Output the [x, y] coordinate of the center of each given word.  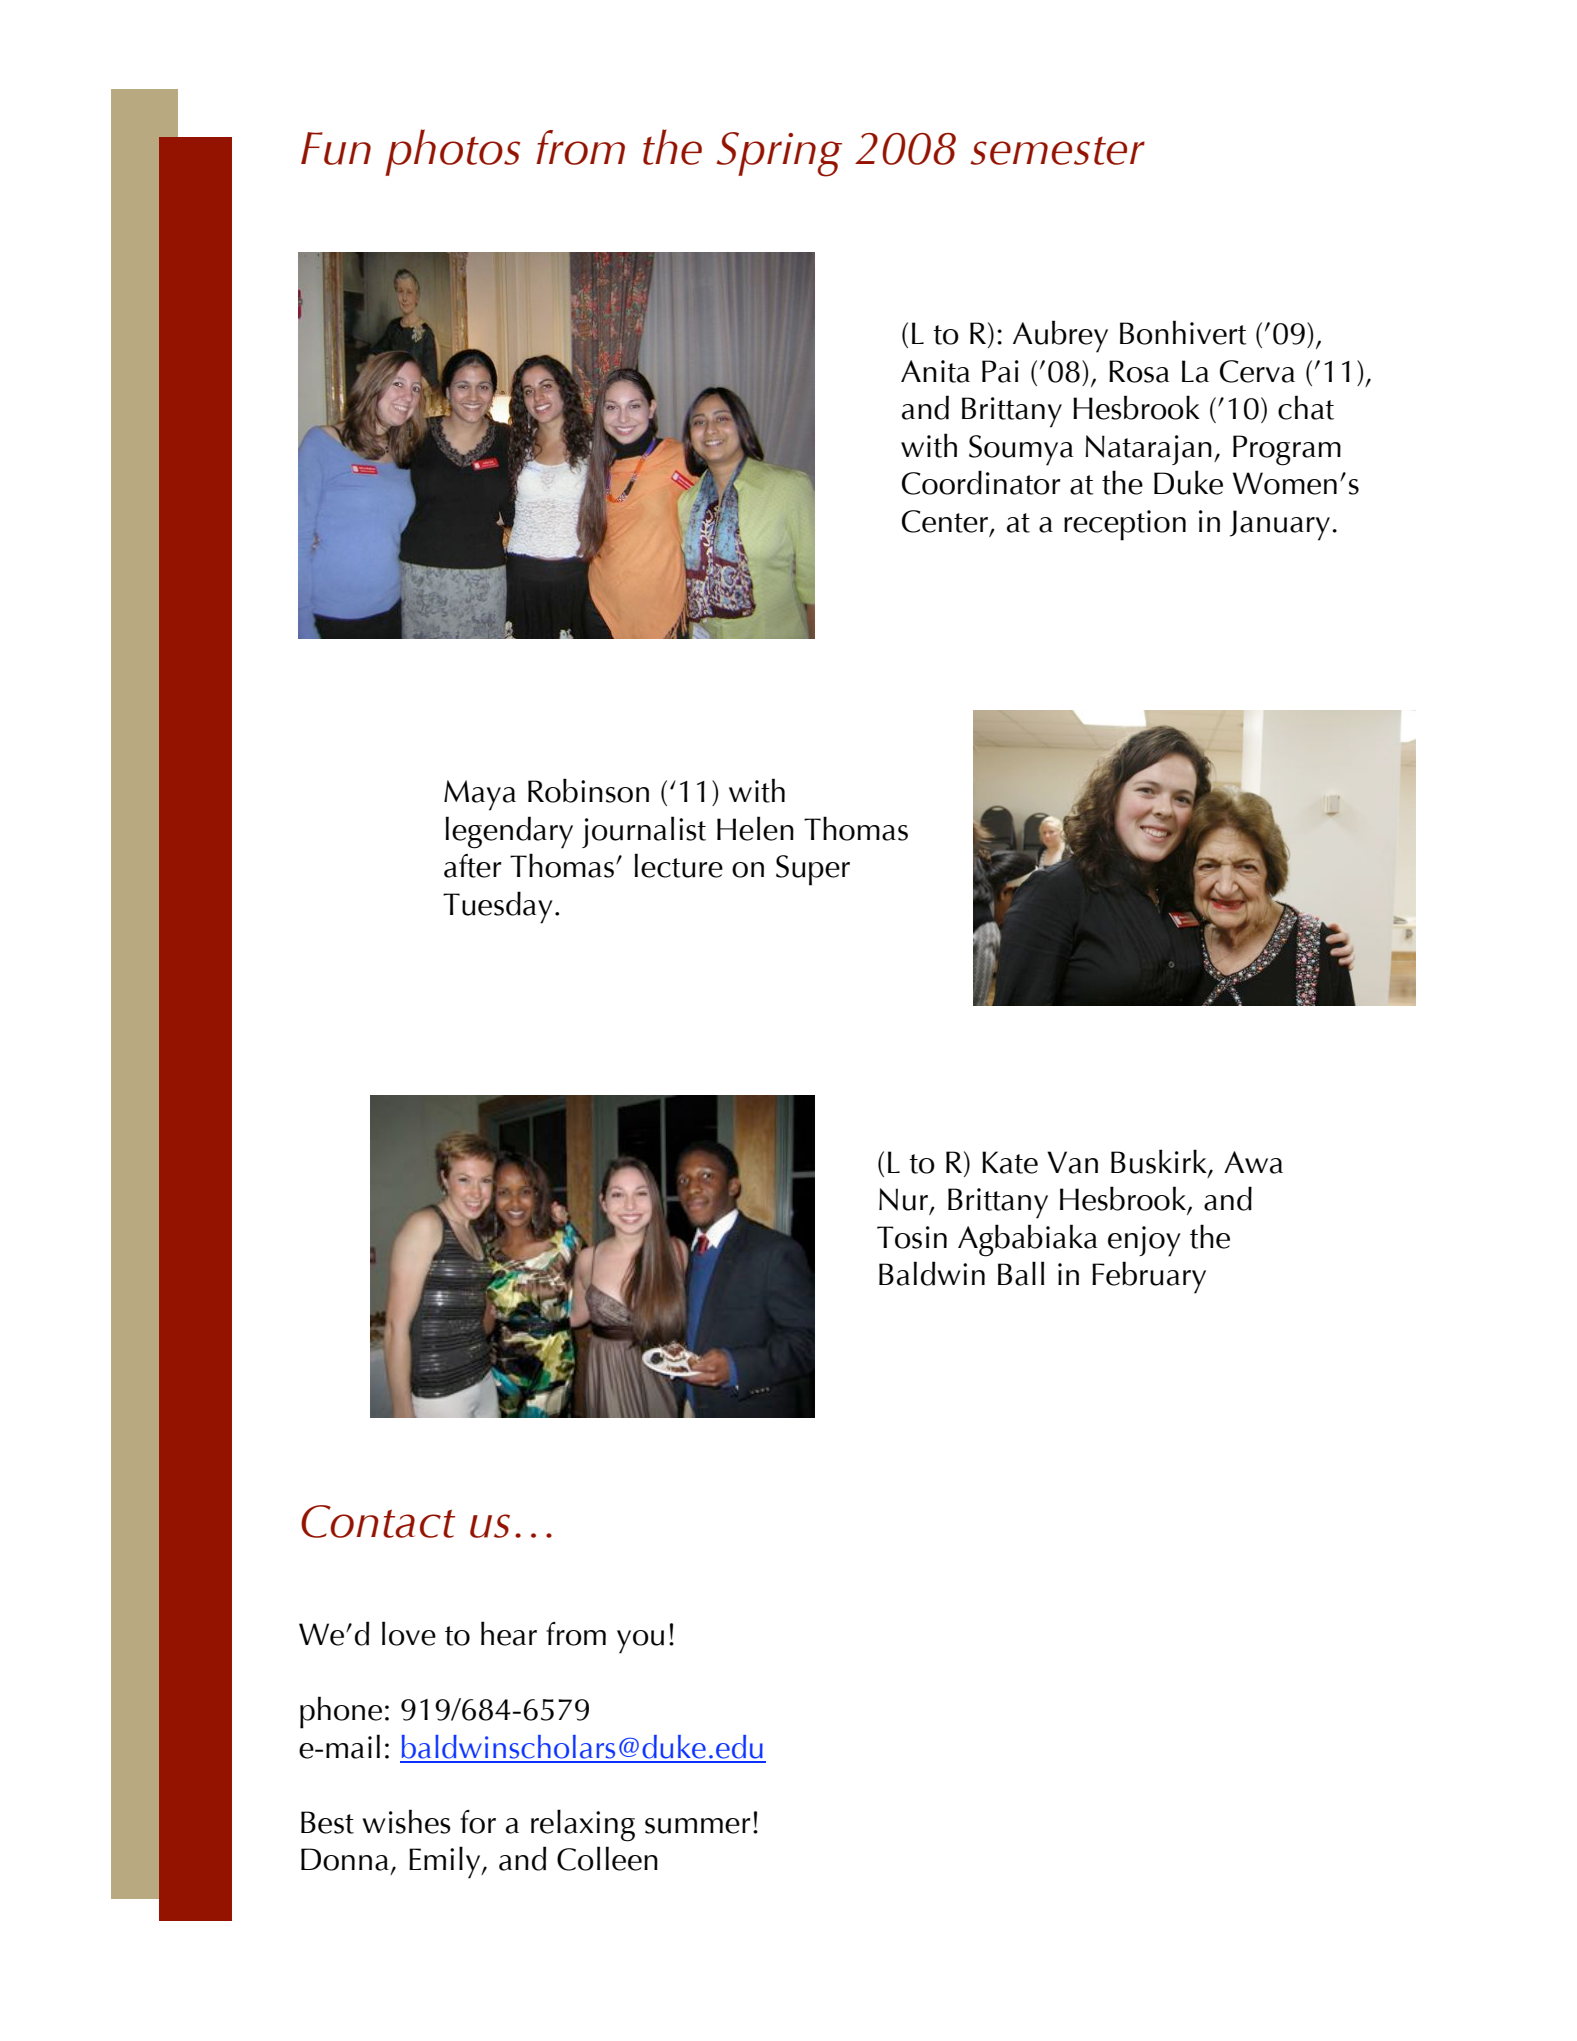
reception [1125, 525]
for [478, 1822]
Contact [378, 1521]
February [1149, 1277]
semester [1057, 151]
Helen [755, 828]
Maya [480, 795]
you [640, 1642]
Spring [779, 154]
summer [698, 1826]
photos [452, 152]
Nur [905, 1200]
